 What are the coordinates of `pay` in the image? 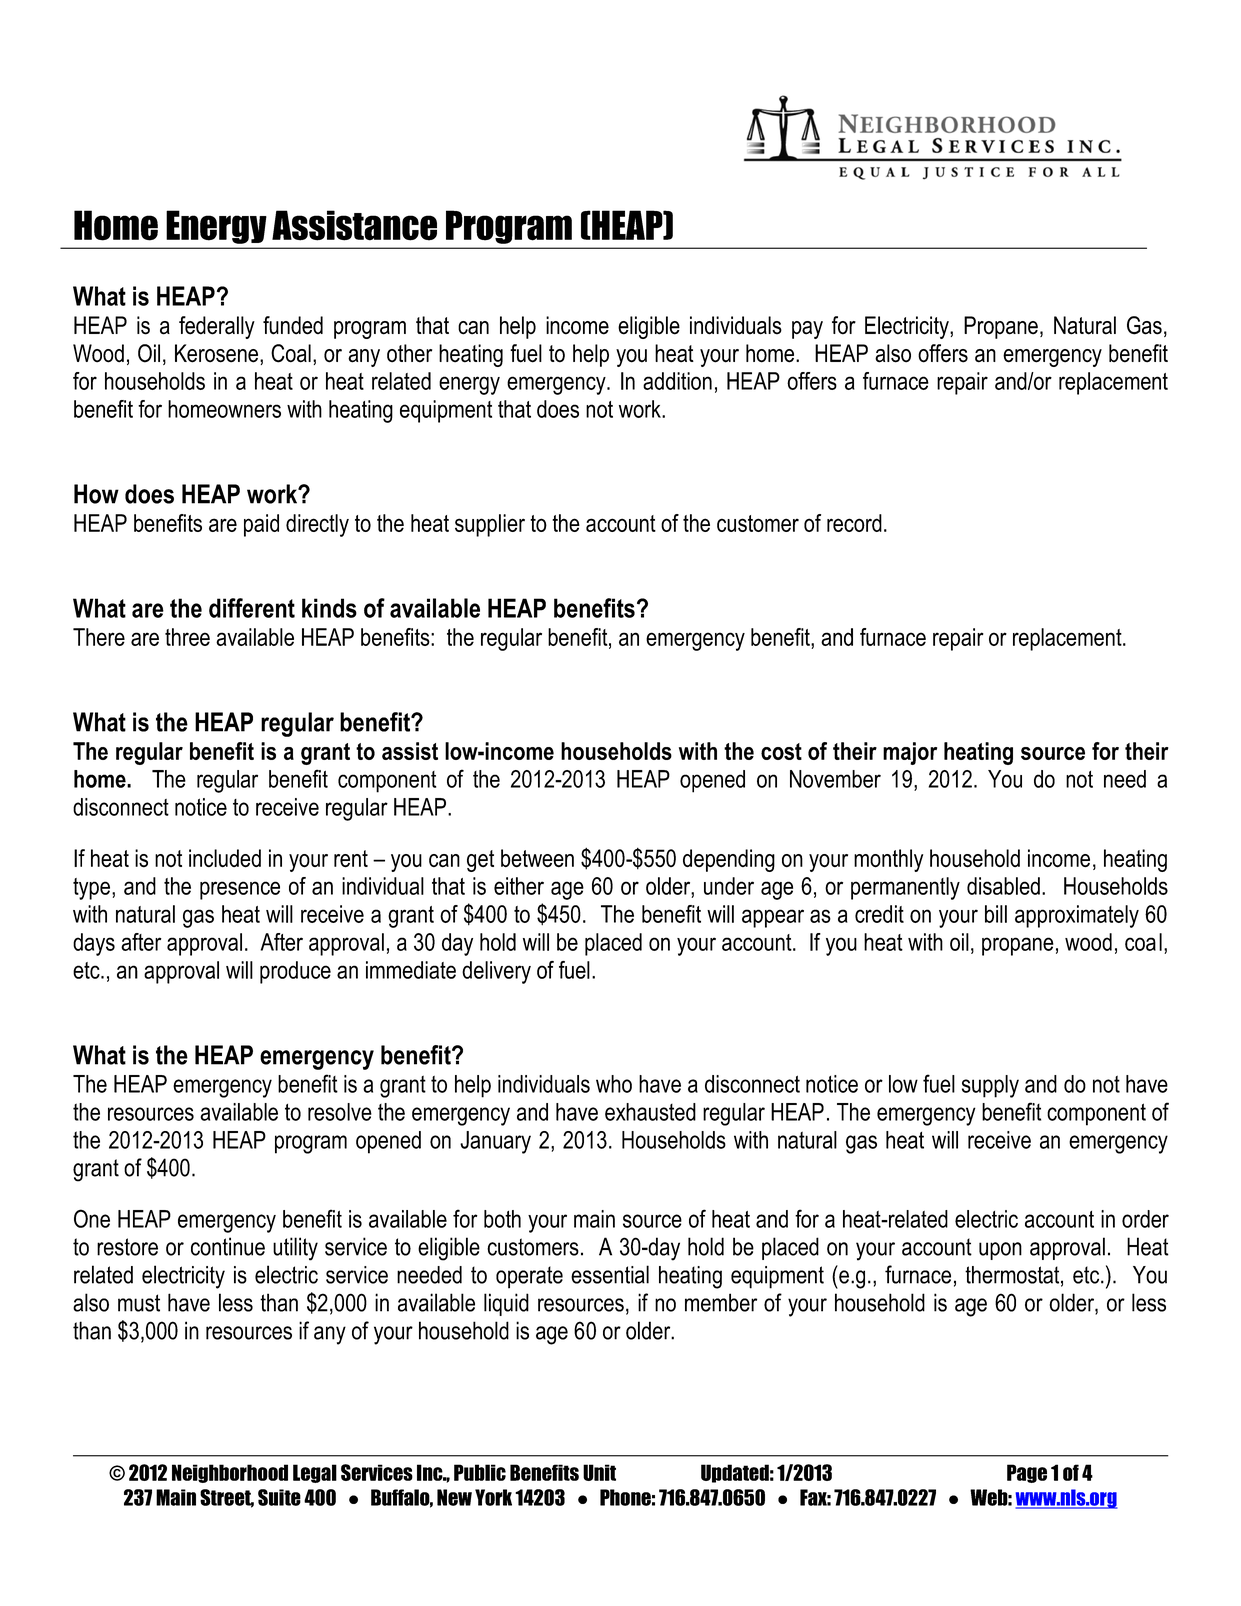 It's located at (807, 330).
